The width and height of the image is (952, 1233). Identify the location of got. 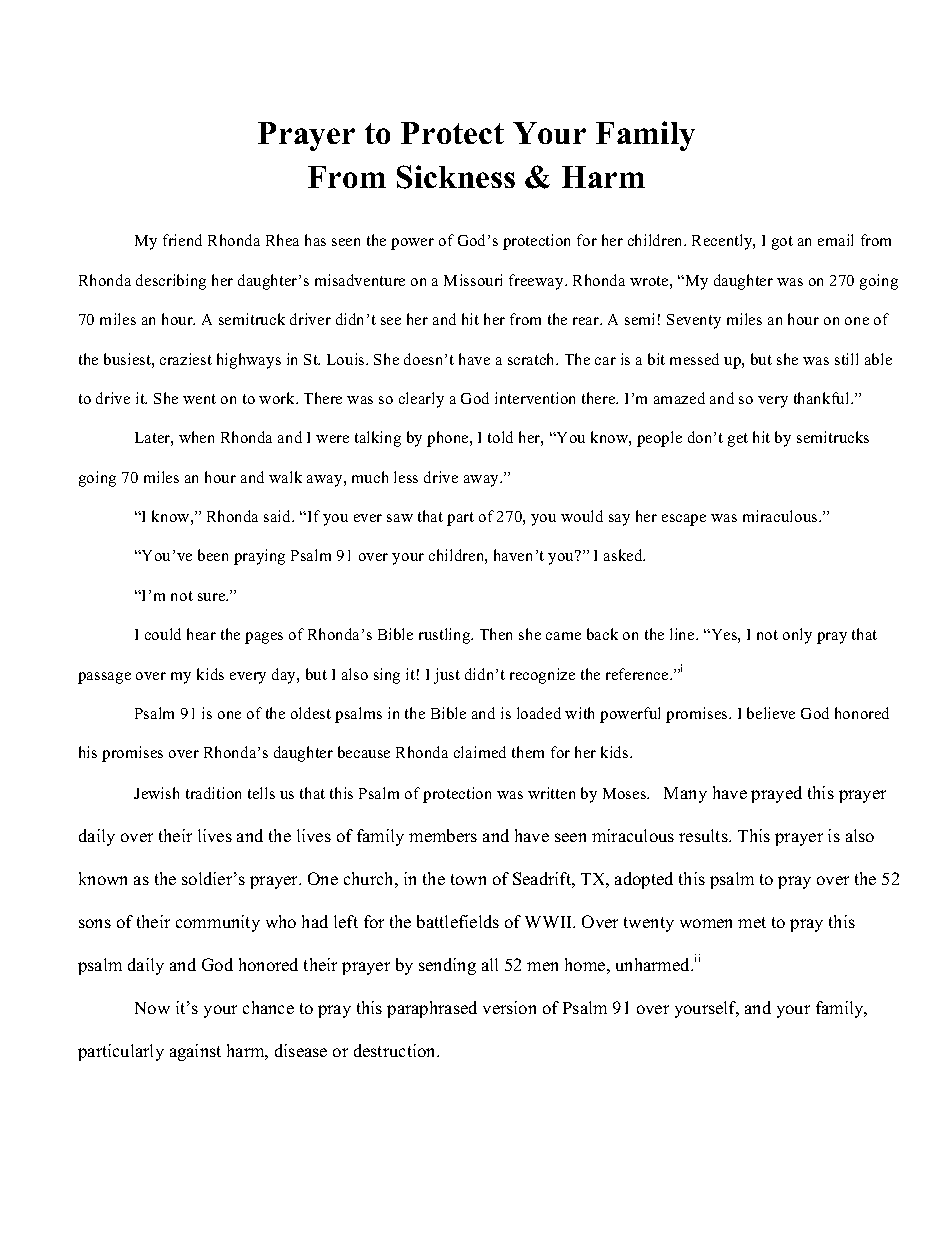
(782, 243).
